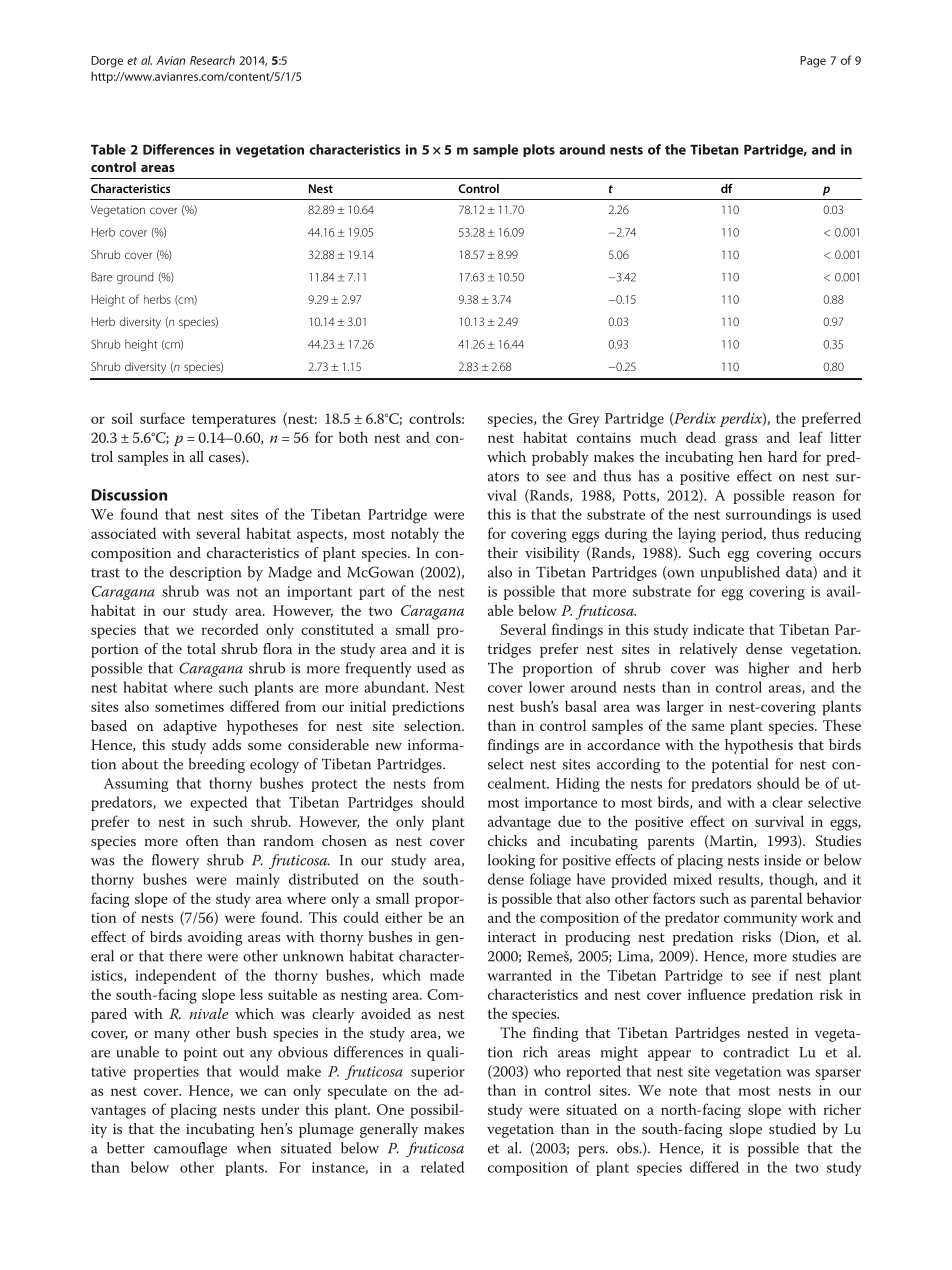 The height and width of the screenshot is (1270, 952). Describe the element at coordinates (190, 1149) in the screenshot. I see `camouflage` at that location.
